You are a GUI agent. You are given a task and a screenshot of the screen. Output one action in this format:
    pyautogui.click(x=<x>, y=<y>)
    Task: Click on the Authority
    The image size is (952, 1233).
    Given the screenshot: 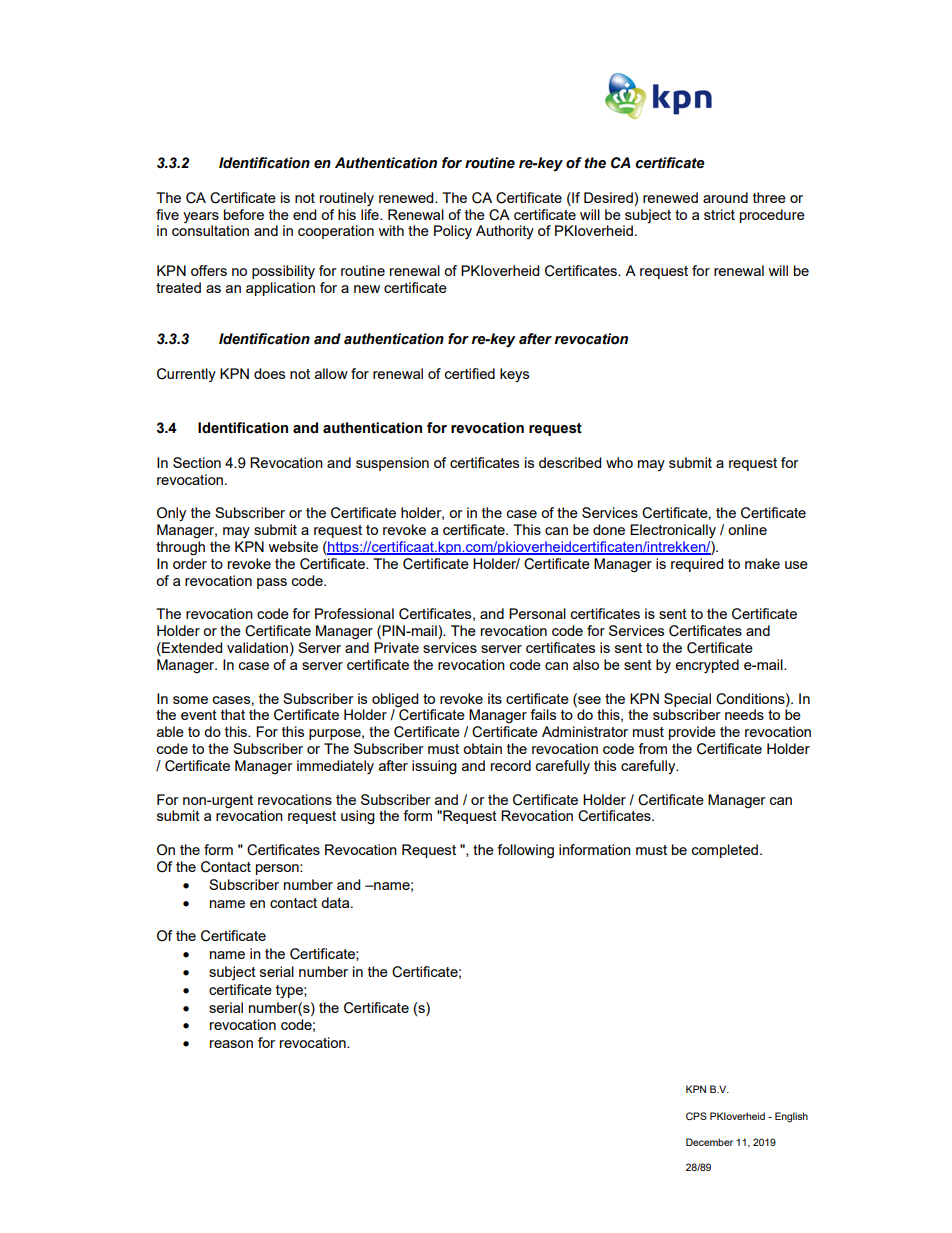 What is the action you would take?
    pyautogui.click(x=505, y=232)
